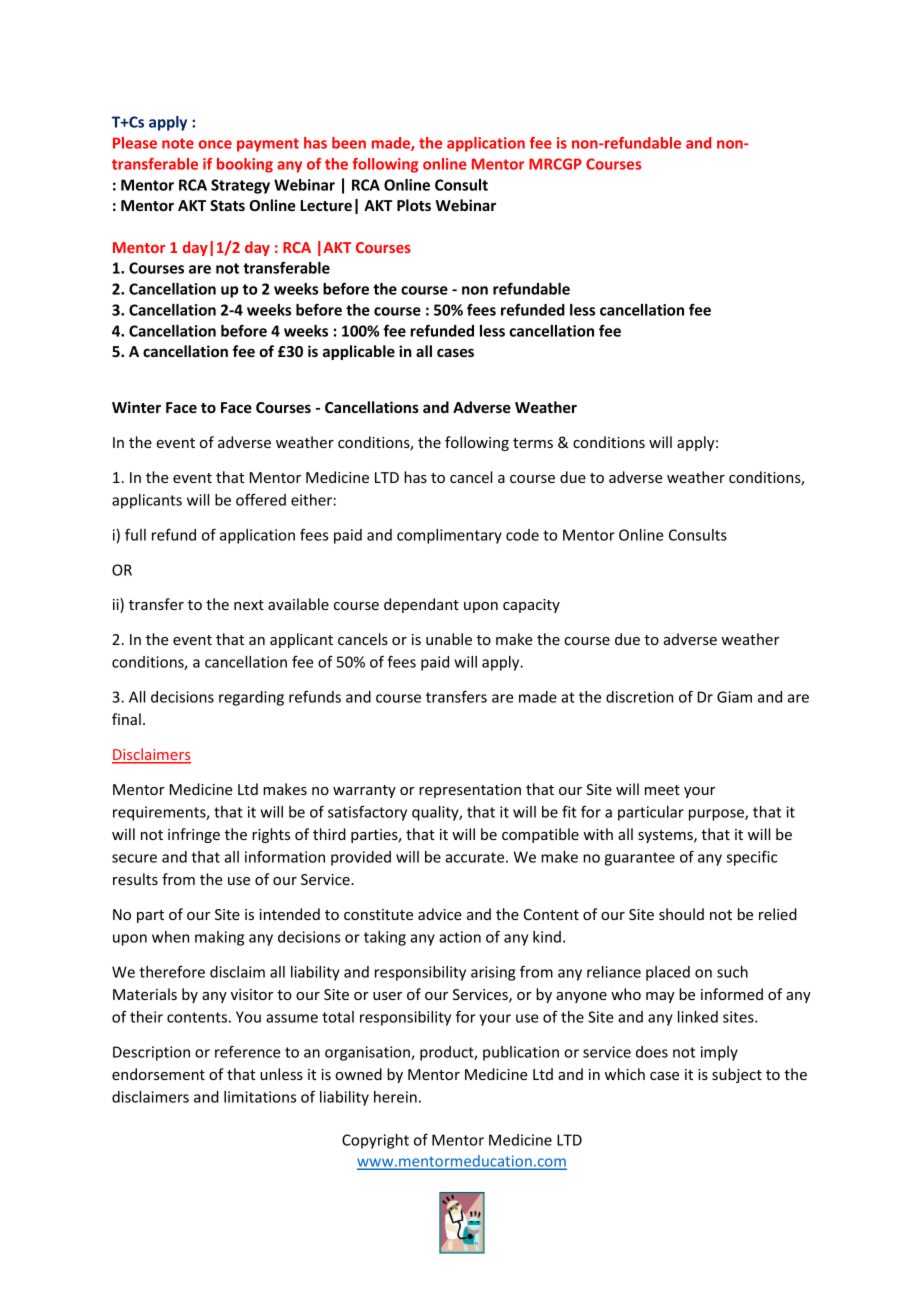 The image size is (924, 1308). What do you see at coordinates (349, 143) in the image?
I see `been` at bounding box center [349, 143].
